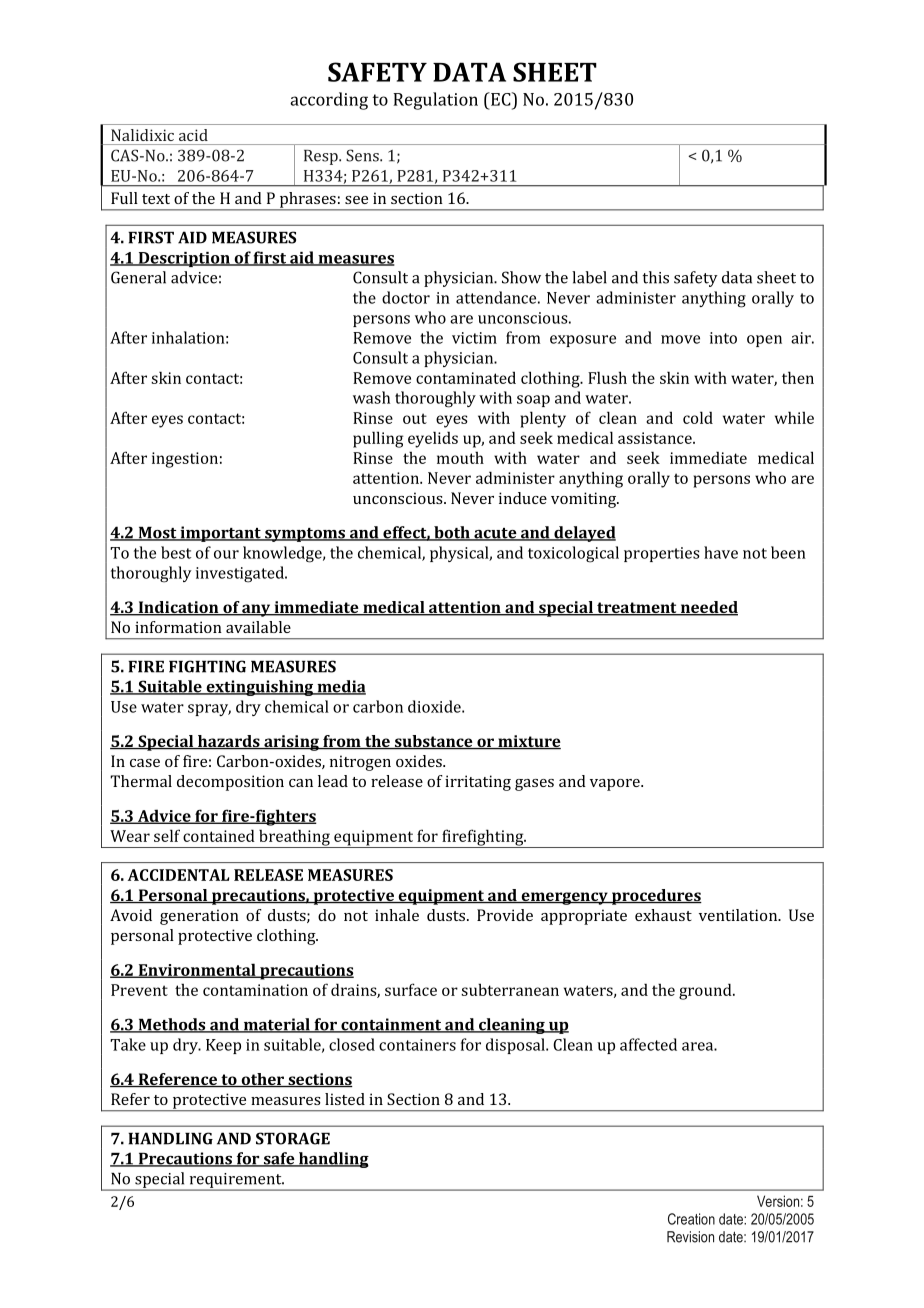 This page has width=924, height=1308. I want to click on needed, so click(708, 608).
